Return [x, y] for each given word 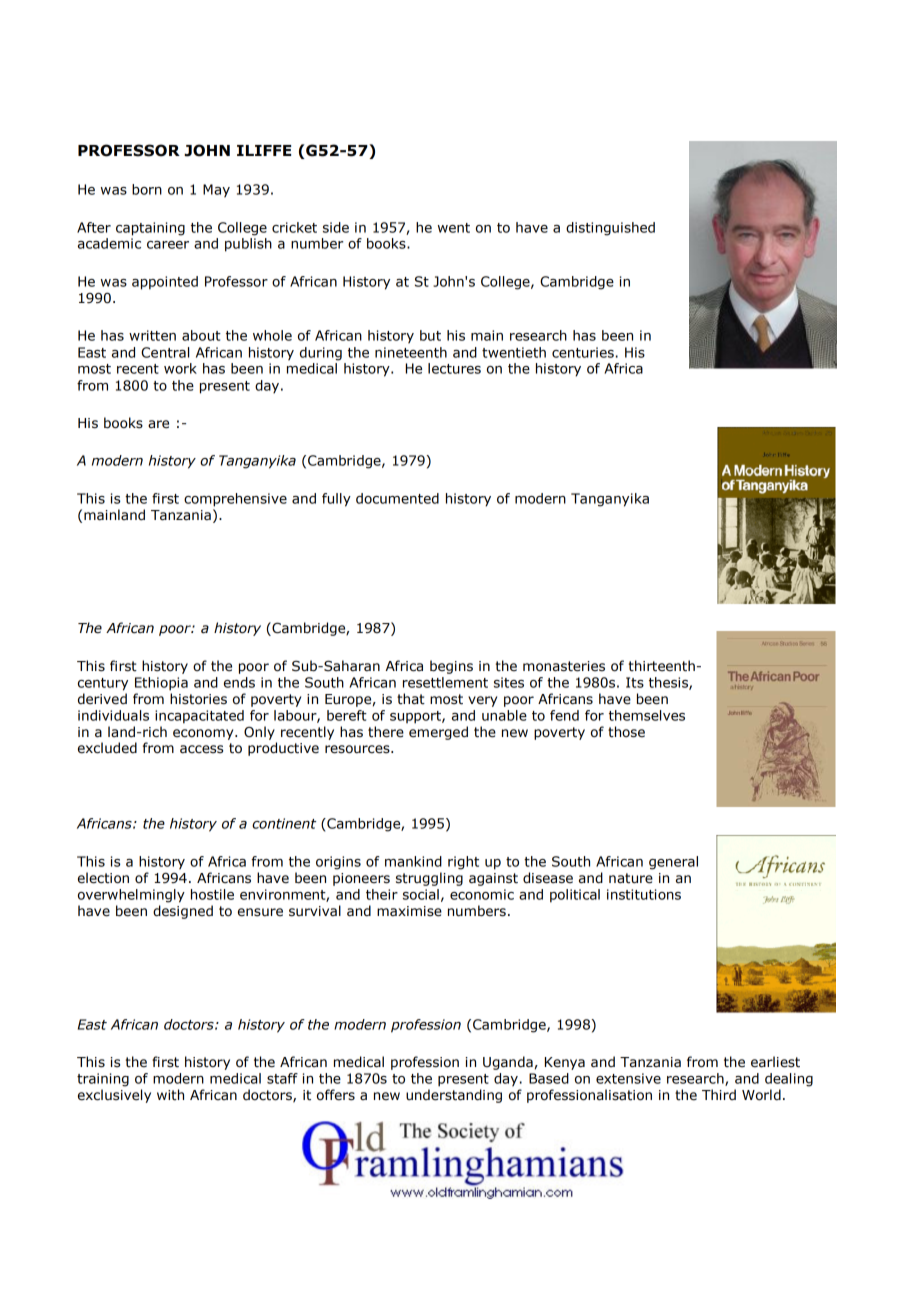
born [147, 189]
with [170, 1095]
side [336, 227]
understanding [454, 1096]
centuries [583, 352]
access [201, 749]
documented [397, 498]
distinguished [610, 229]
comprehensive [235, 500]
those [626, 732]
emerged [438, 733]
